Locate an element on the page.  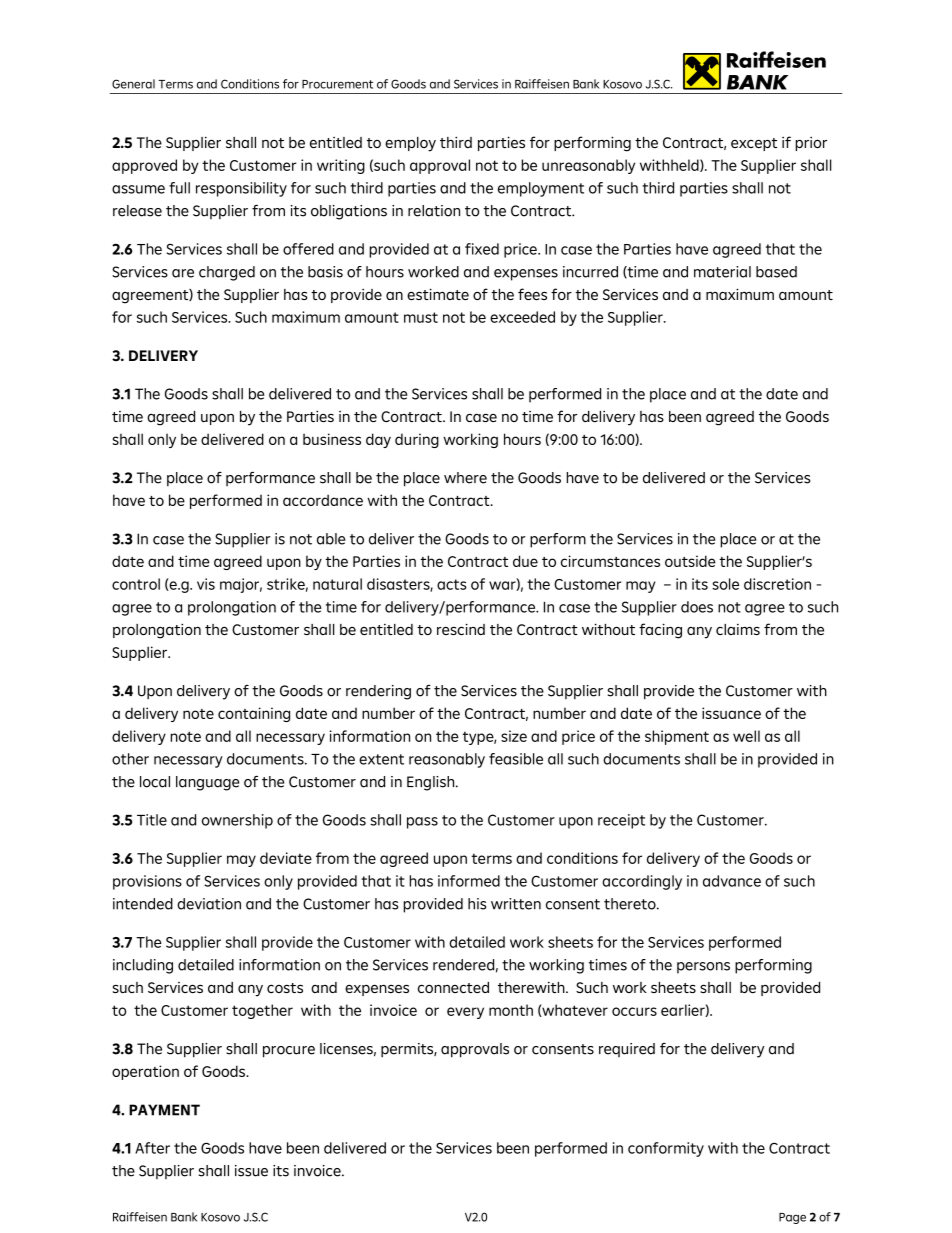
General is located at coordinates (133, 84).
